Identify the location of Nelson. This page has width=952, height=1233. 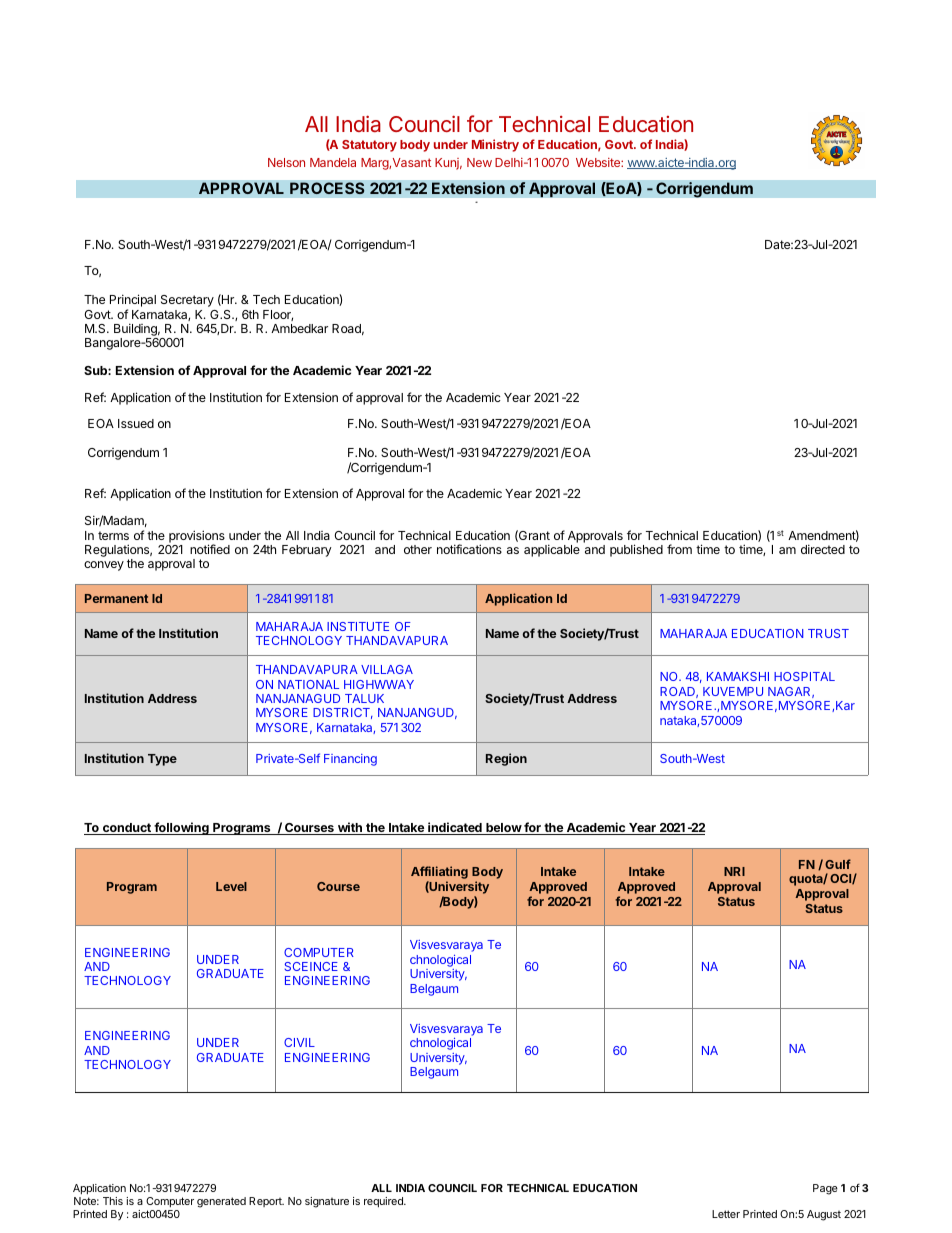
(286, 162).
